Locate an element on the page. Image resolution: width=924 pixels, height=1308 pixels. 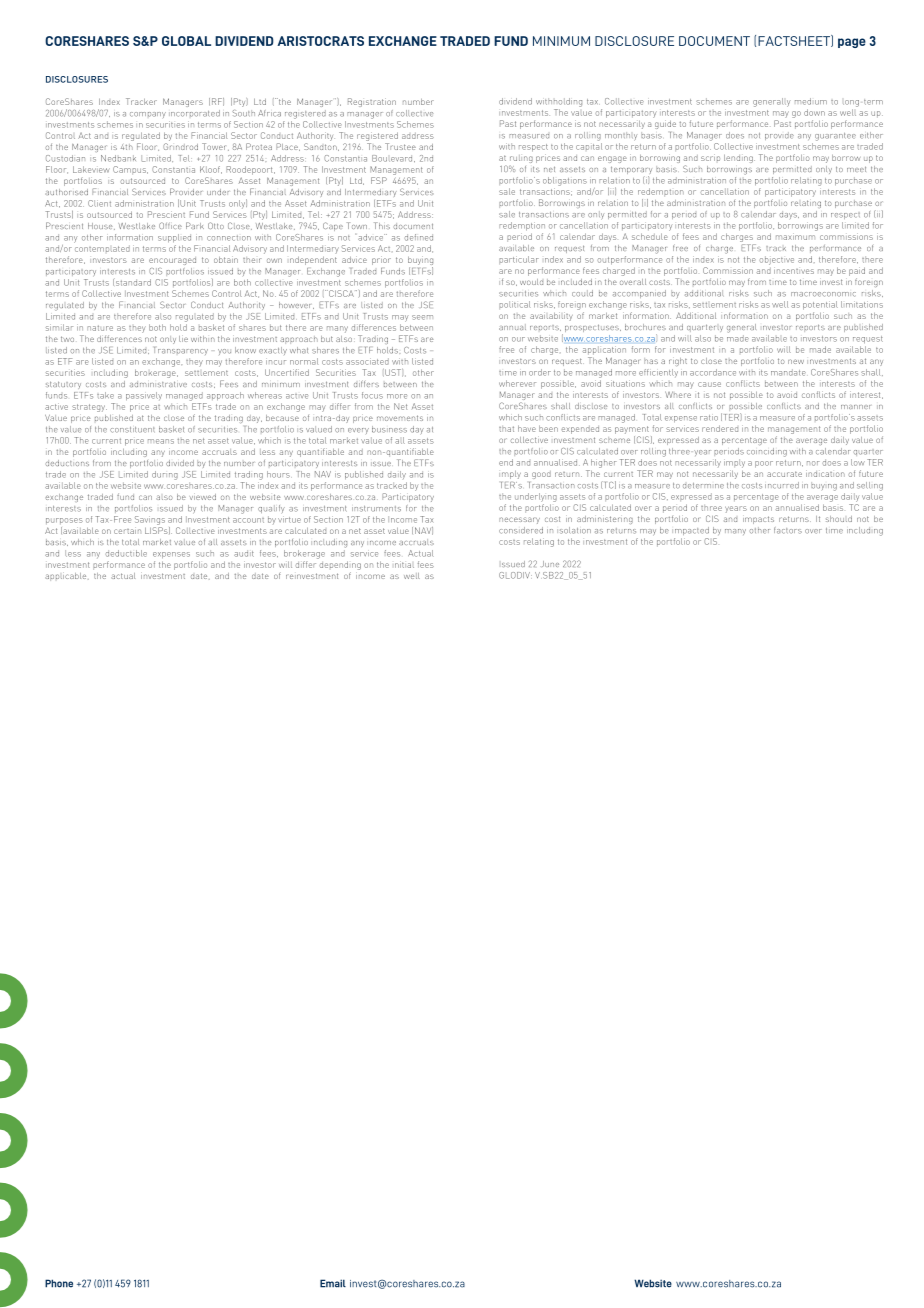
company is located at coordinates (148, 115).
